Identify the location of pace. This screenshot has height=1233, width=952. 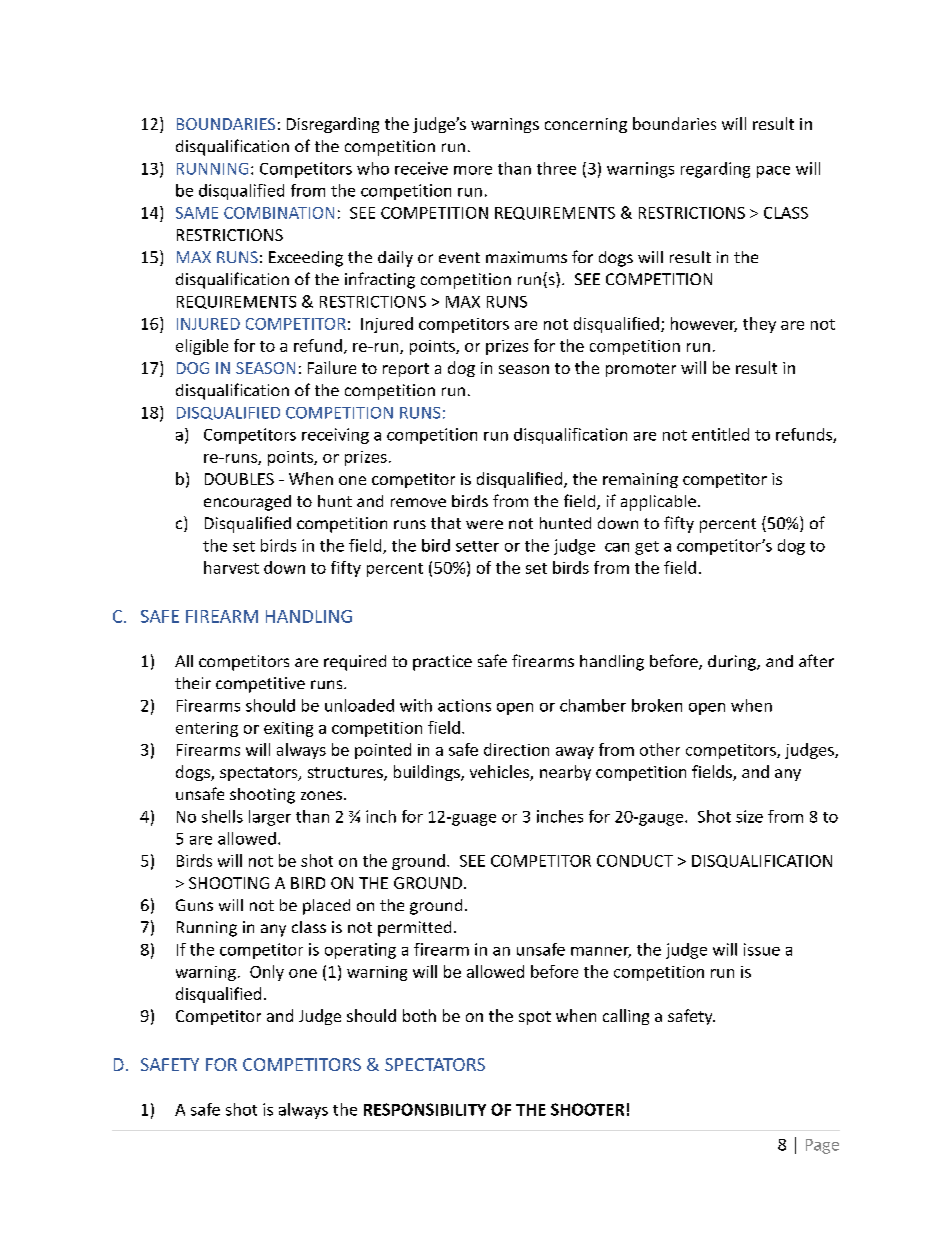
(773, 172).
